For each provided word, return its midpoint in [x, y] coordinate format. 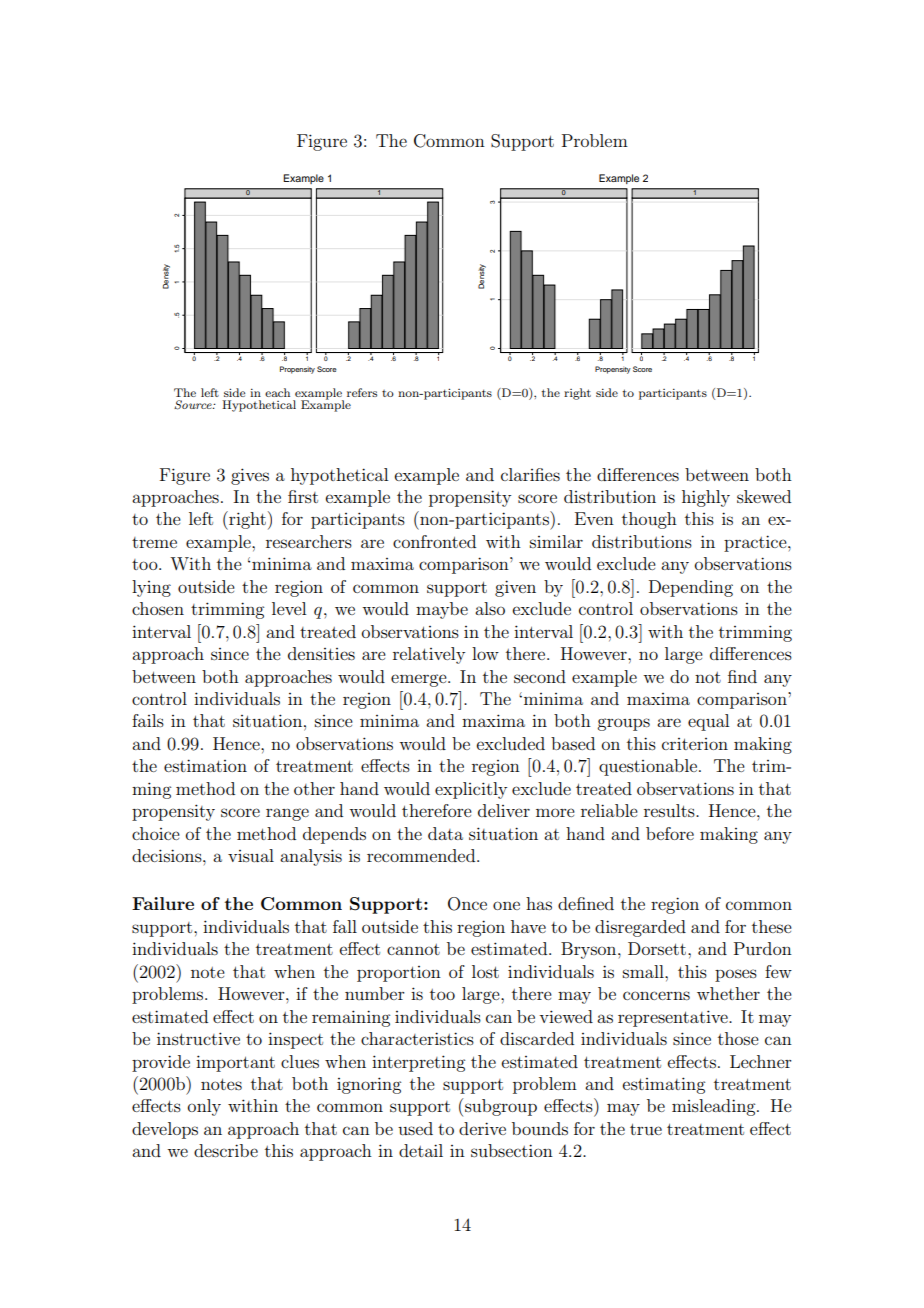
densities [321, 653]
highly [706, 498]
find [742, 676]
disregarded [640, 928]
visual [251, 855]
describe [226, 1150]
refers [362, 392]
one [506, 905]
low [485, 653]
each [277, 392]
